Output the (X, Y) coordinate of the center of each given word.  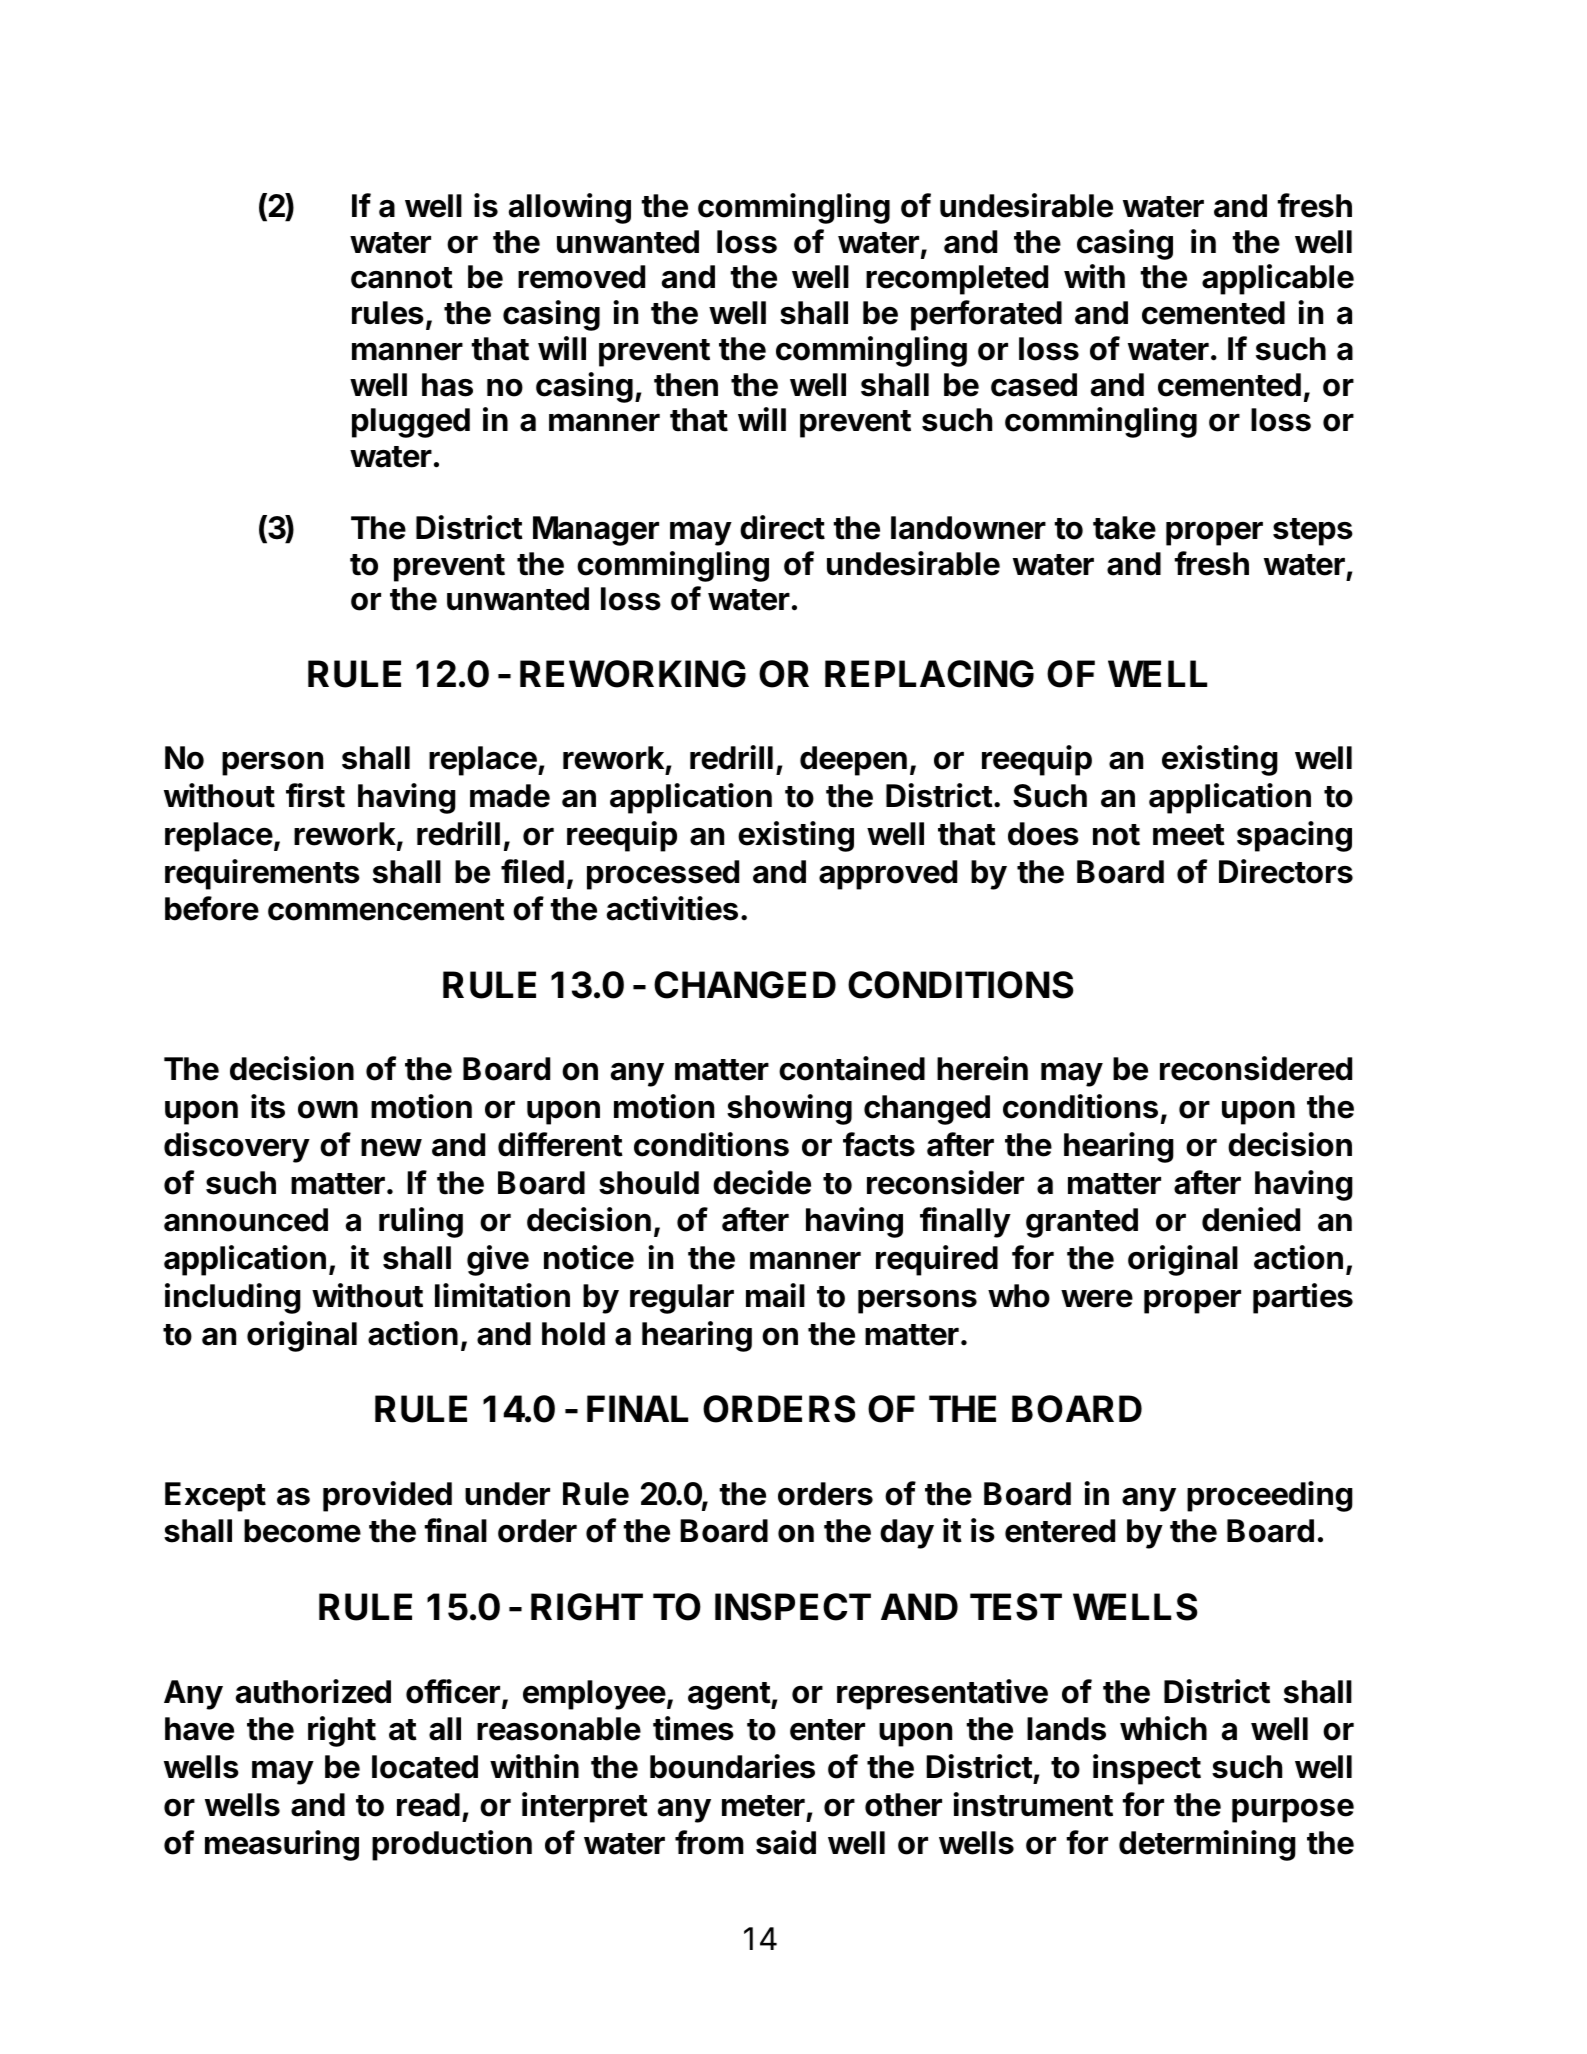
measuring (282, 1845)
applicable (1278, 279)
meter (763, 1806)
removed (581, 277)
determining (1207, 1845)
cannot (402, 278)
